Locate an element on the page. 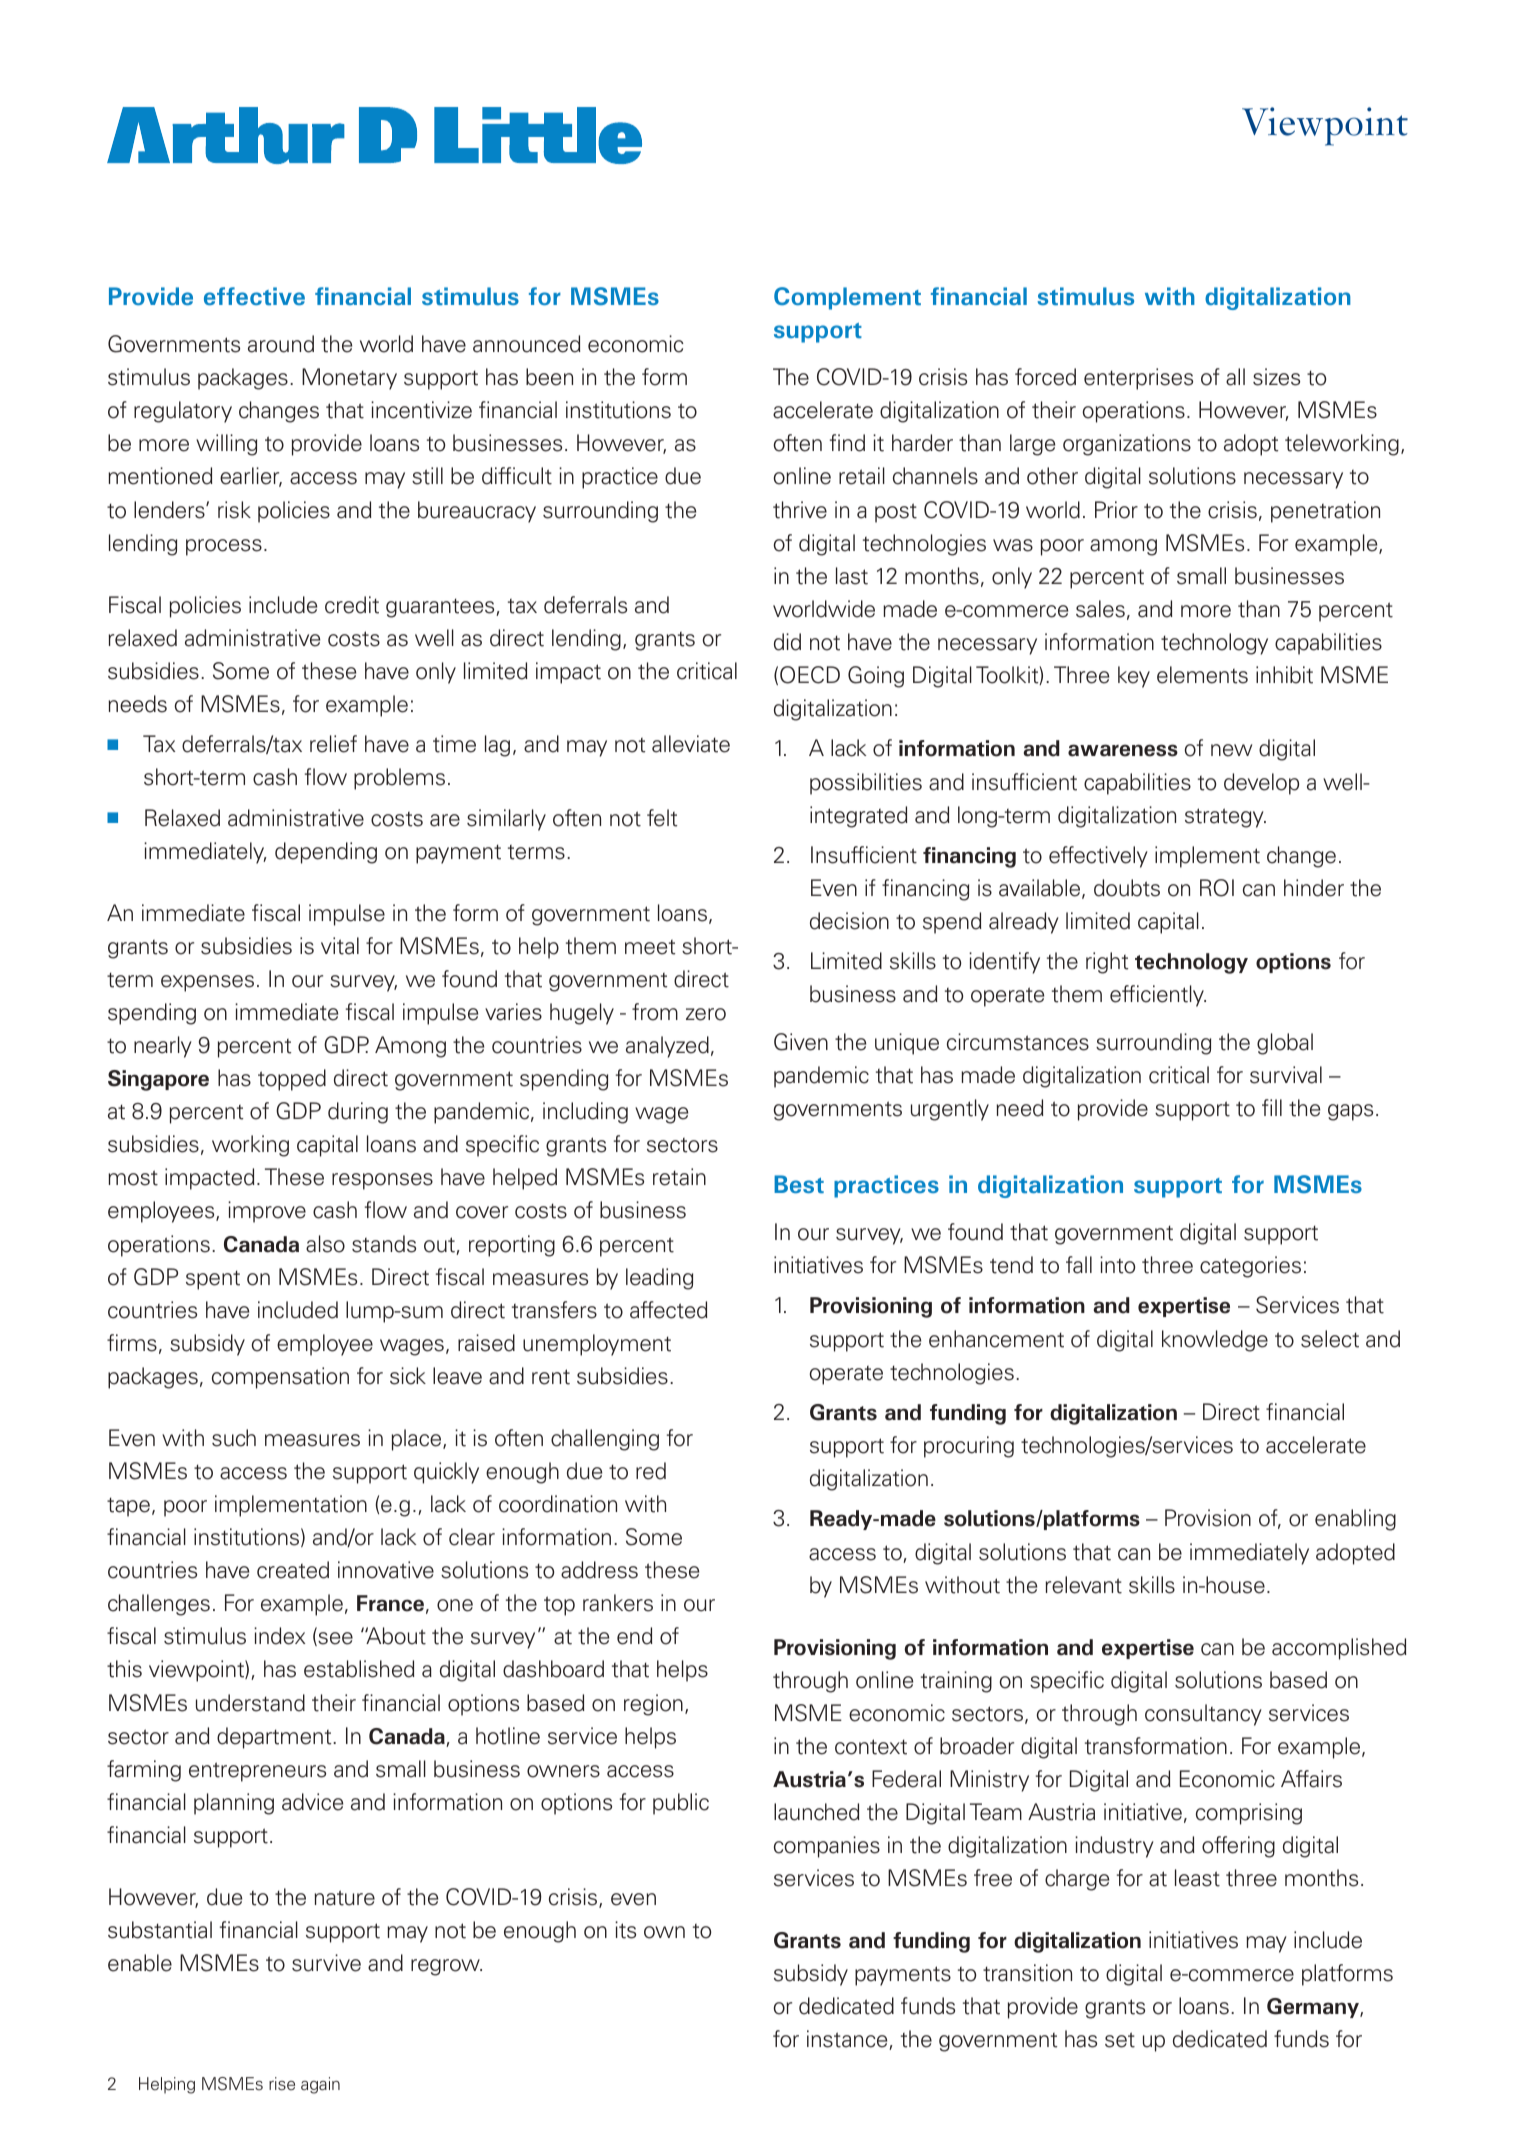  again is located at coordinates (320, 2085).
